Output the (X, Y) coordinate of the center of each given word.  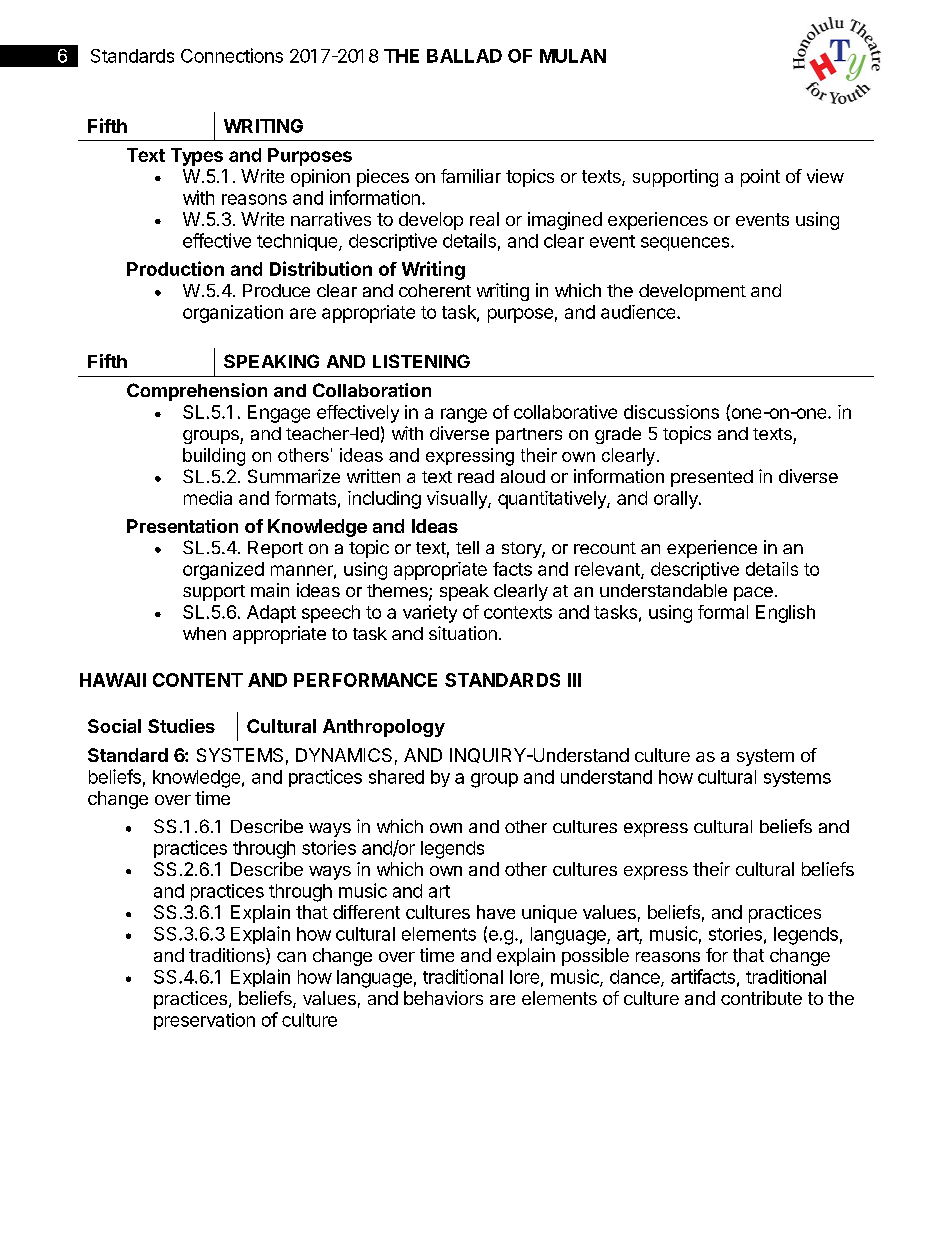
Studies (181, 726)
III (574, 680)
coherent (435, 290)
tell (467, 547)
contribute (761, 998)
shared (396, 777)
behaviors (443, 998)
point (760, 178)
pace (753, 594)
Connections (232, 55)
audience (639, 312)
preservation (204, 1021)
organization (233, 314)
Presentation (182, 526)
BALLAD (464, 56)
